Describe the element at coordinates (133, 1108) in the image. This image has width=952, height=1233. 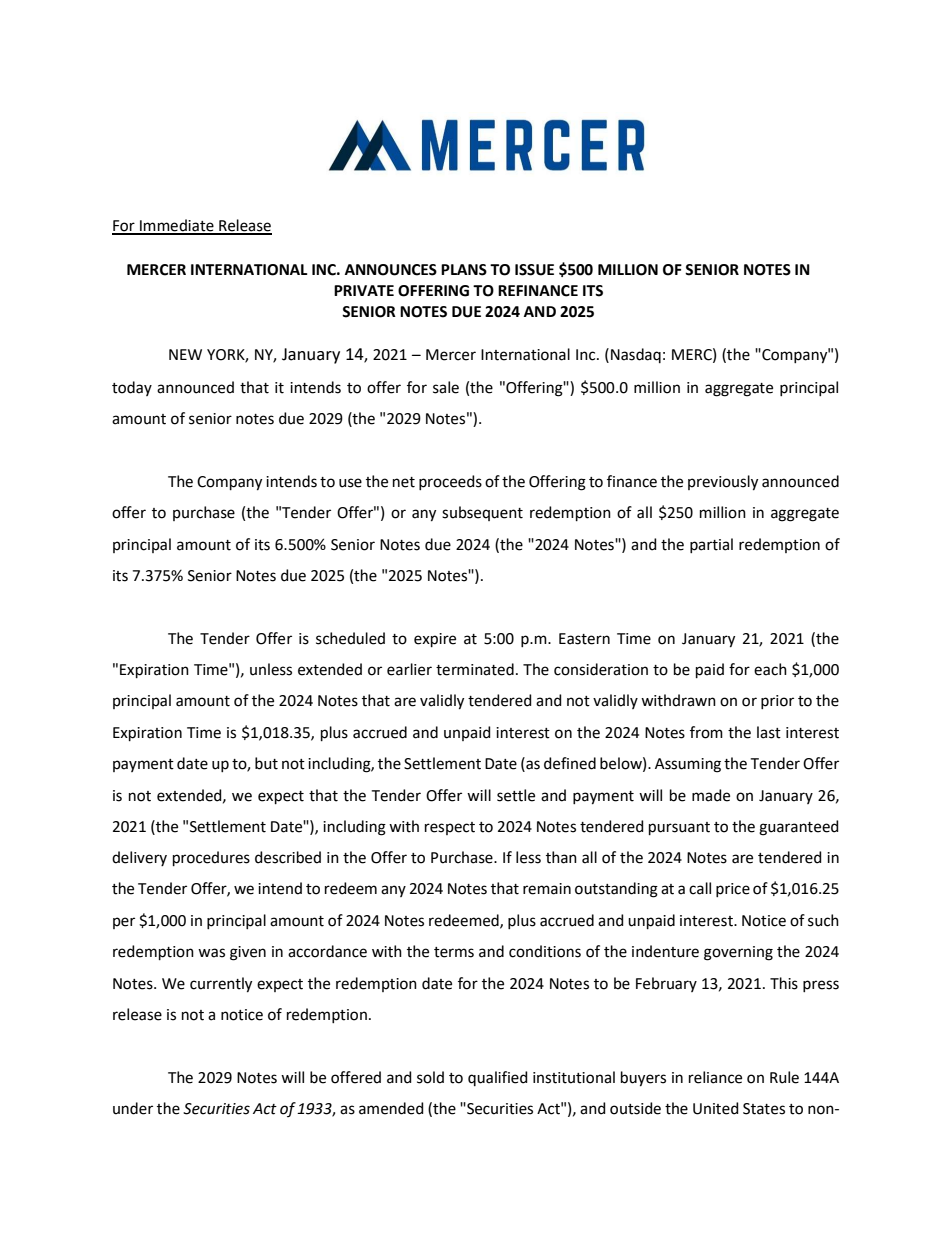
I see `under` at that location.
